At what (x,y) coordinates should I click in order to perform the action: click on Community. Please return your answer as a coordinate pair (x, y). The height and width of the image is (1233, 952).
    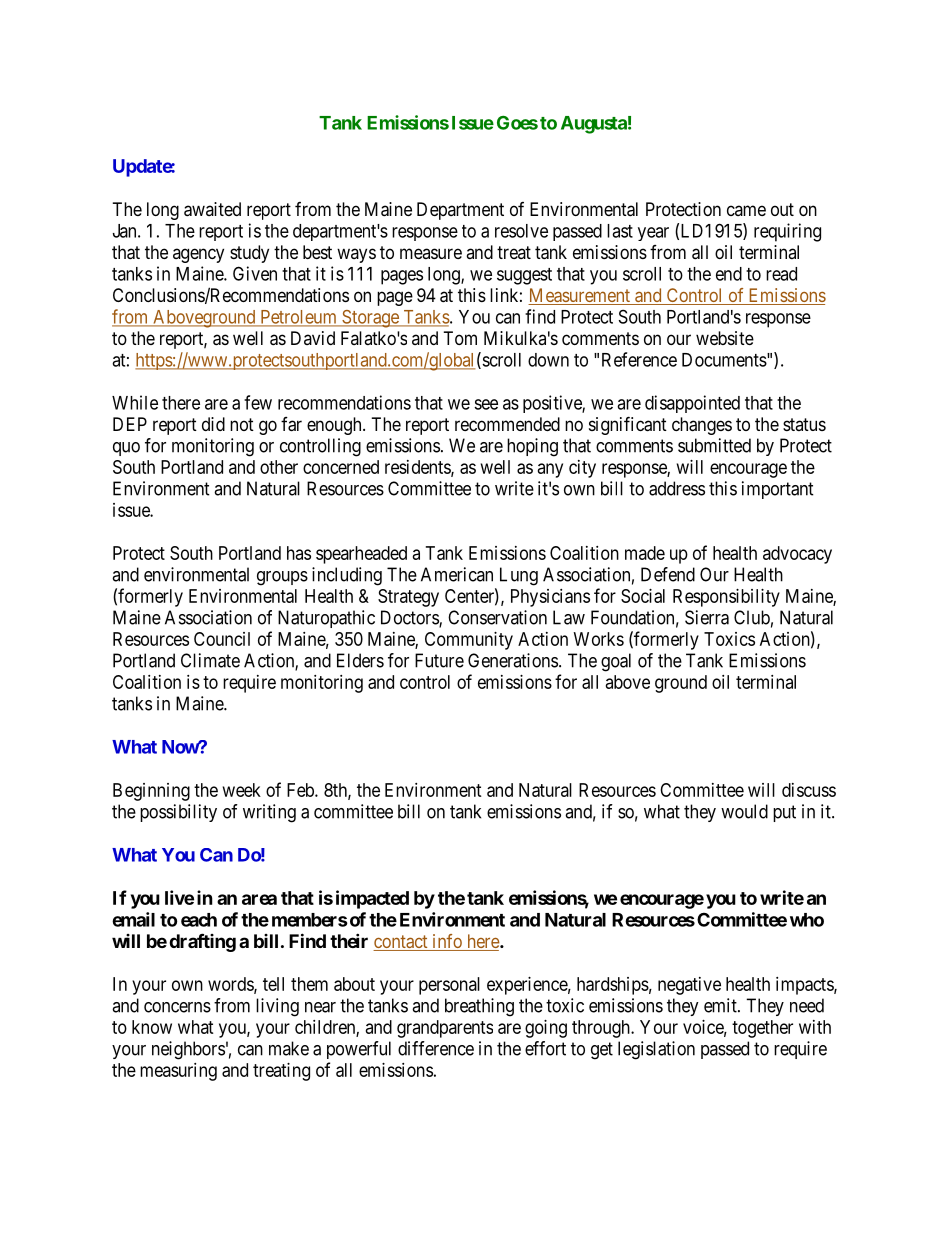
    Looking at the image, I should click on (469, 641).
